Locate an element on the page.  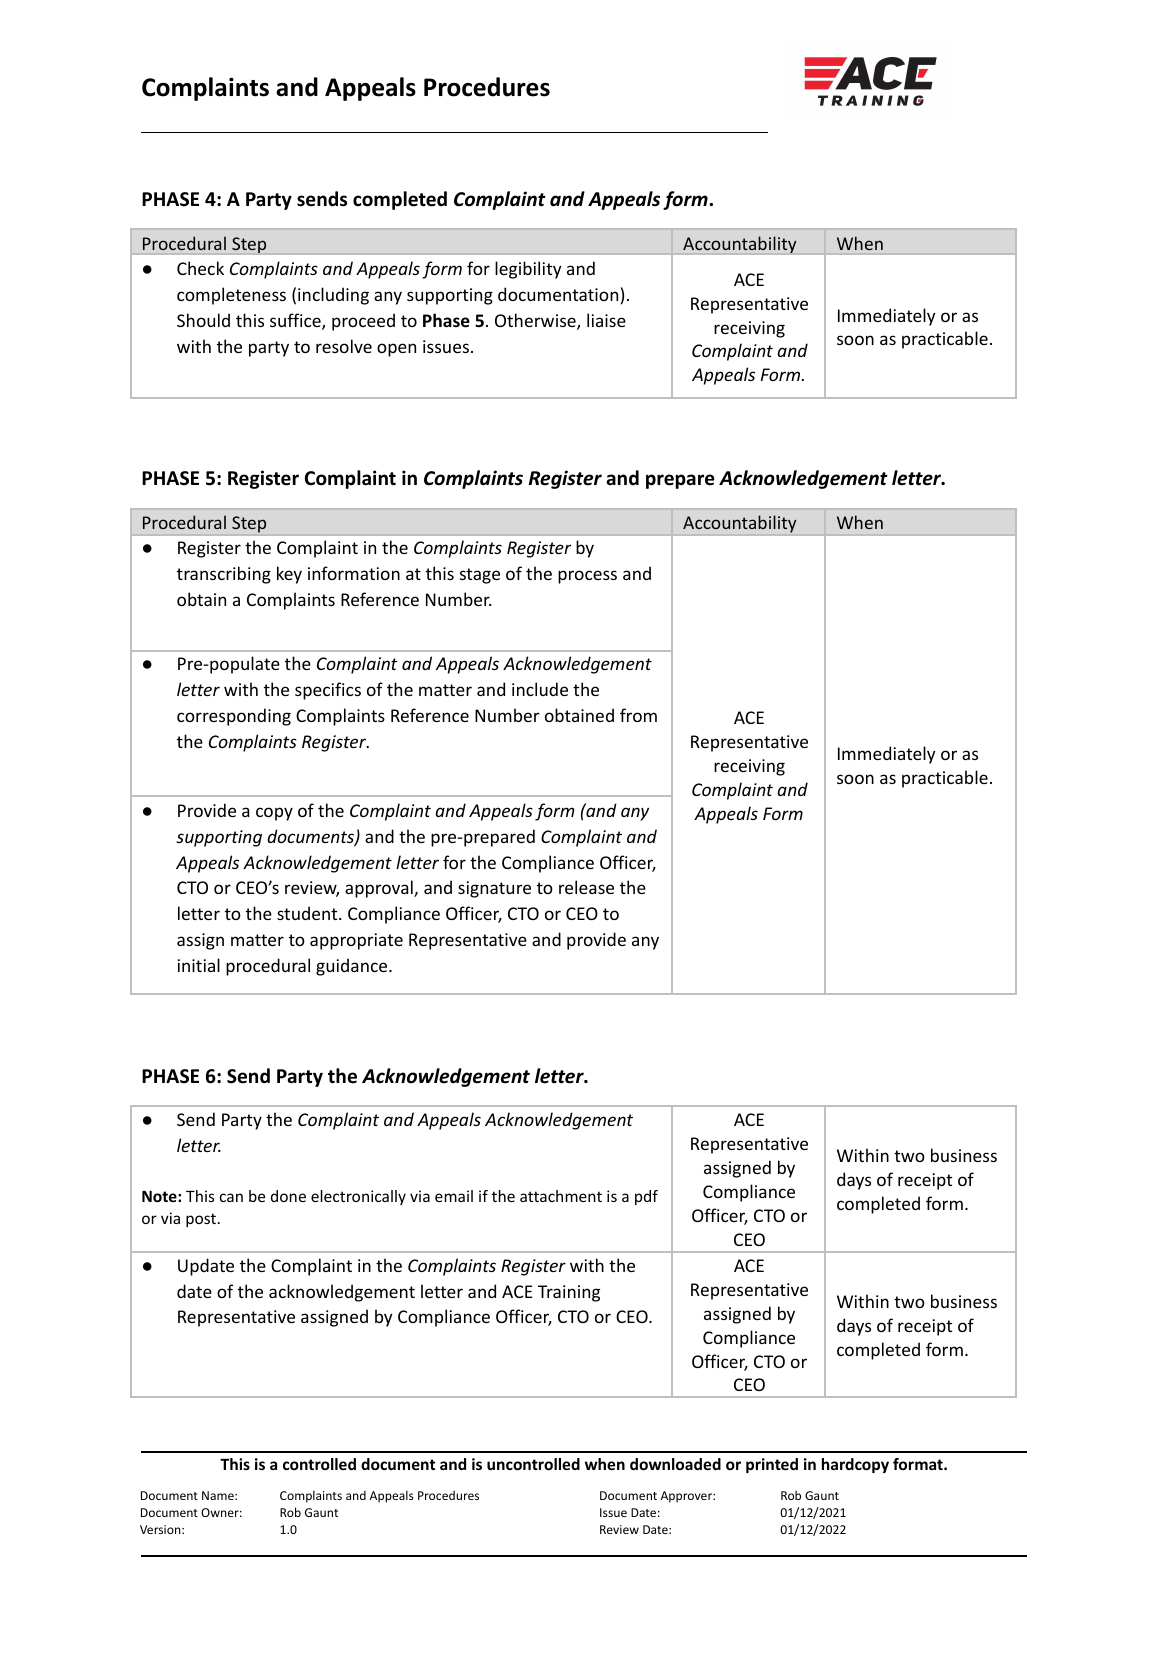
stage is located at coordinates (480, 576).
